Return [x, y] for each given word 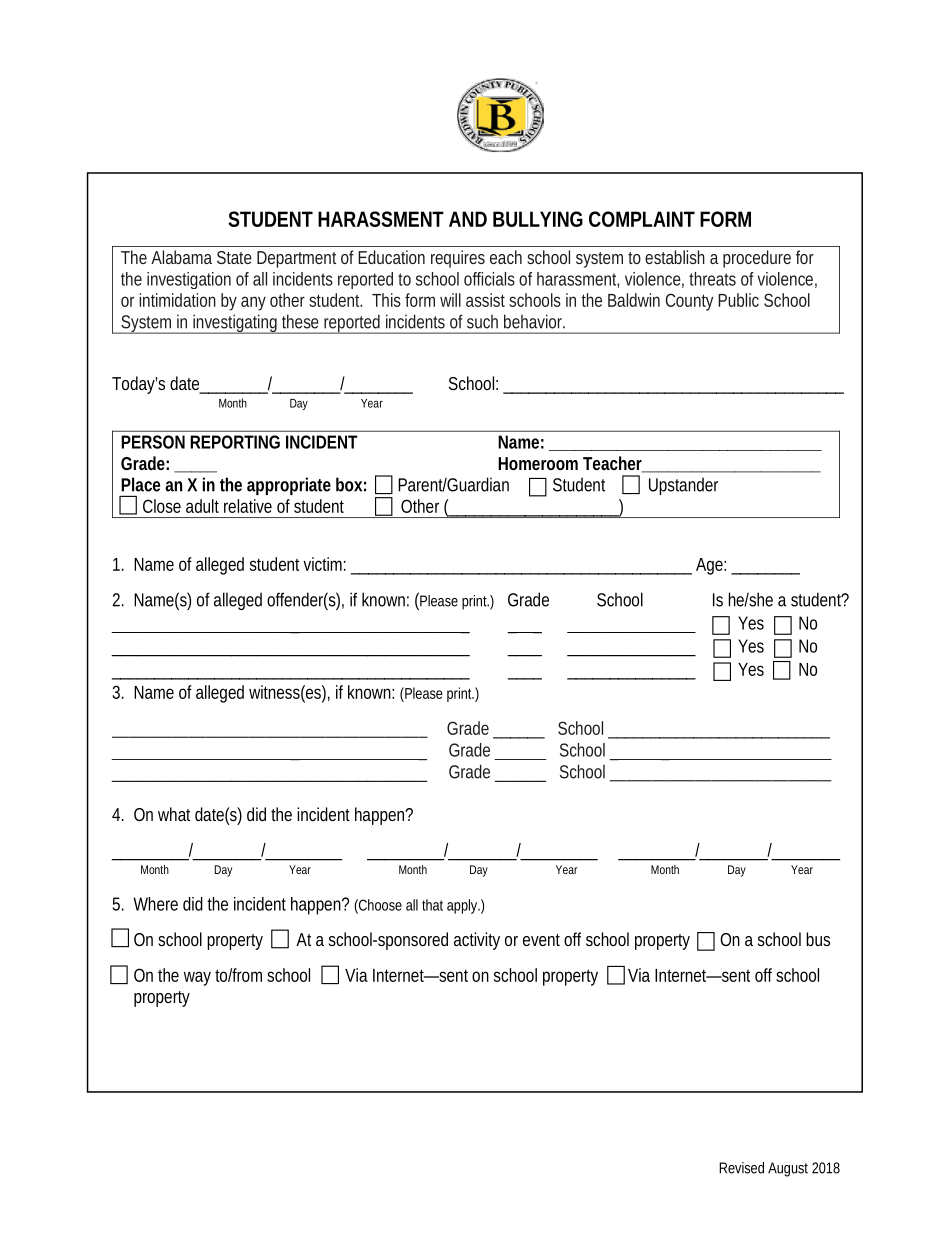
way [197, 978]
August [788, 1169]
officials [489, 279]
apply [463, 906]
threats [712, 279]
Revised [741, 1168]
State [234, 257]
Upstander [683, 486]
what [174, 814]
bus [818, 939]
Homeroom [538, 463]
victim [322, 564]
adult [202, 506]
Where [155, 904]
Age [709, 566]
